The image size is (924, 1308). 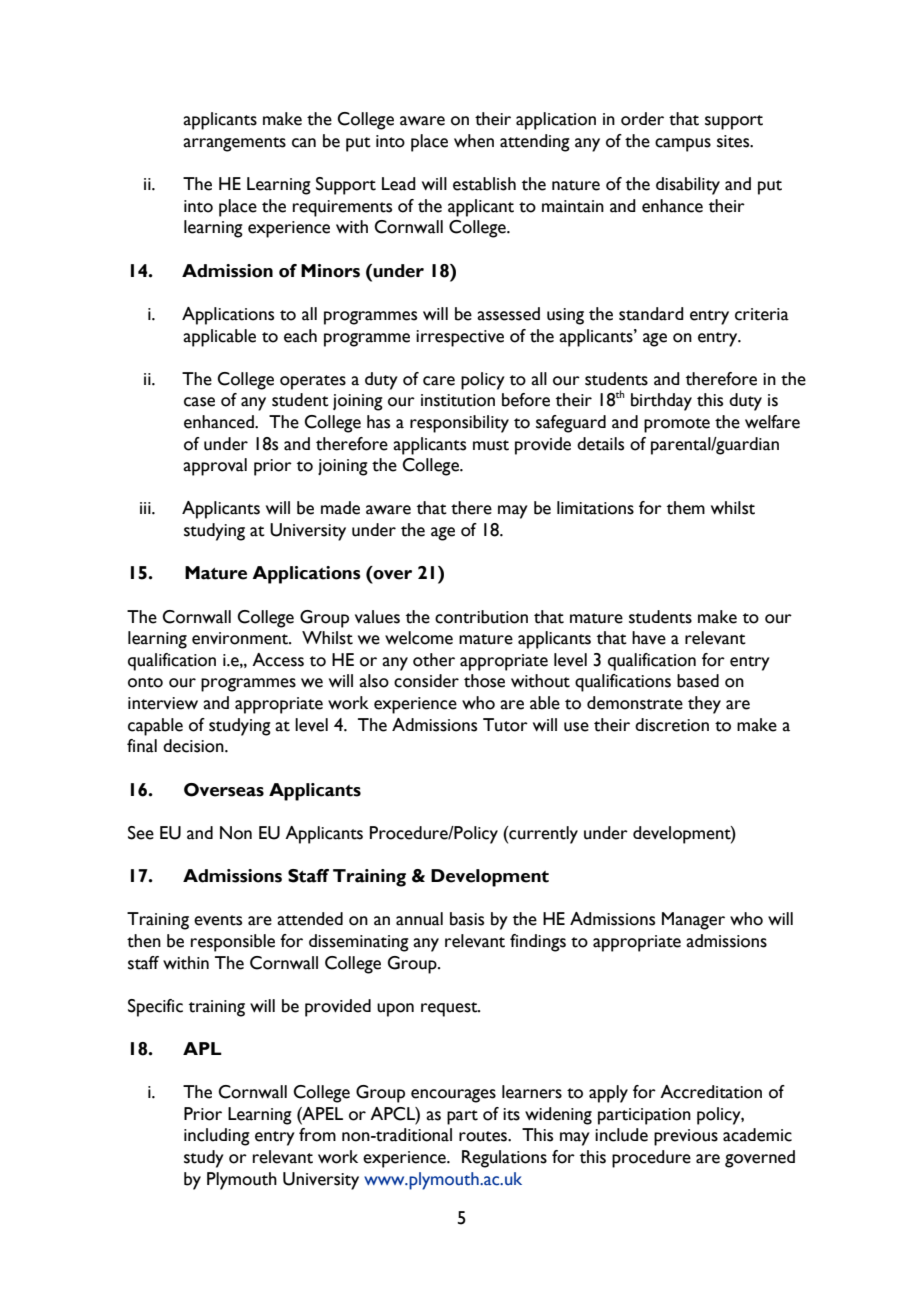 What do you see at coordinates (693, 921) in the image?
I see `Manager` at bounding box center [693, 921].
